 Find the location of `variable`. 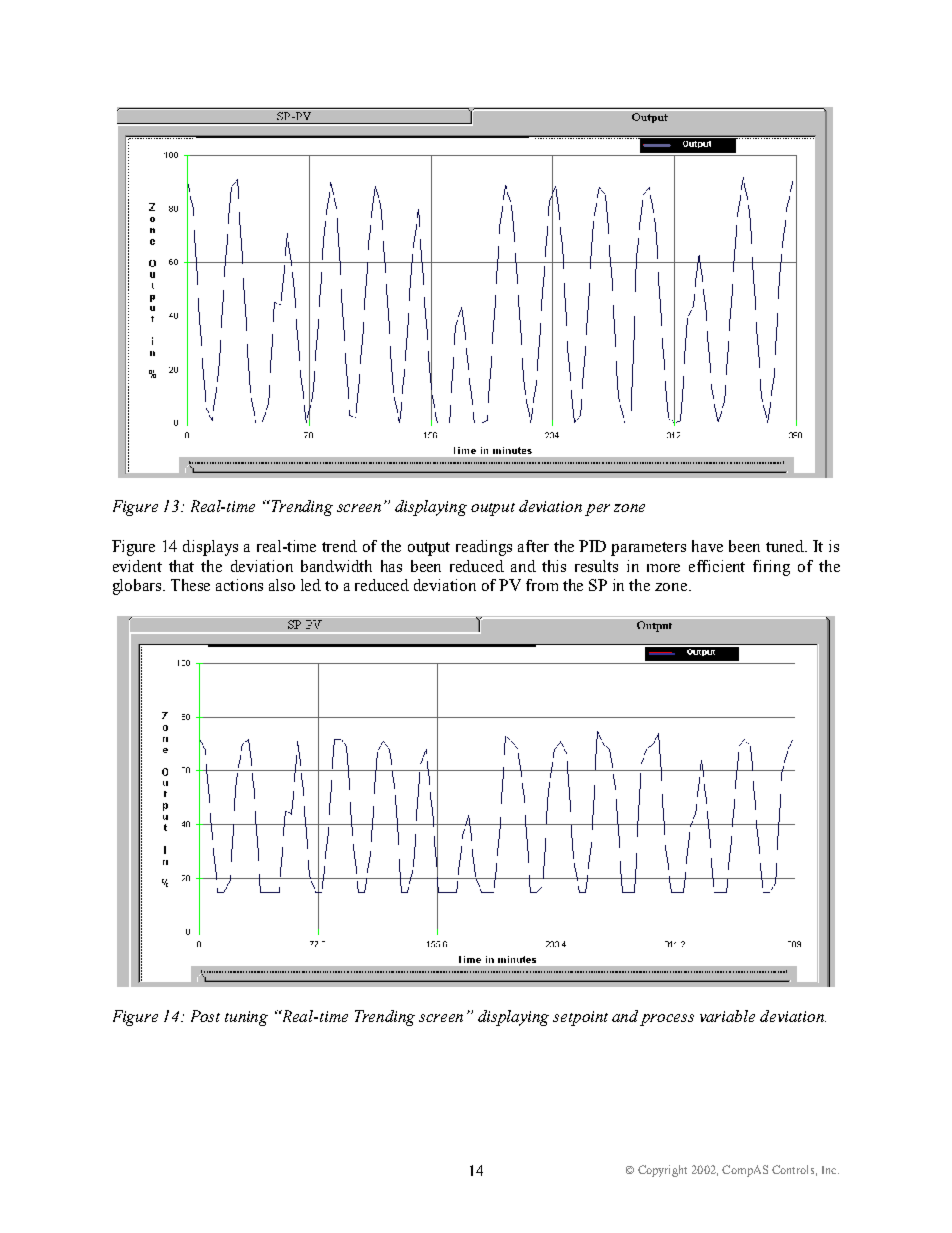

variable is located at coordinates (727, 1016).
